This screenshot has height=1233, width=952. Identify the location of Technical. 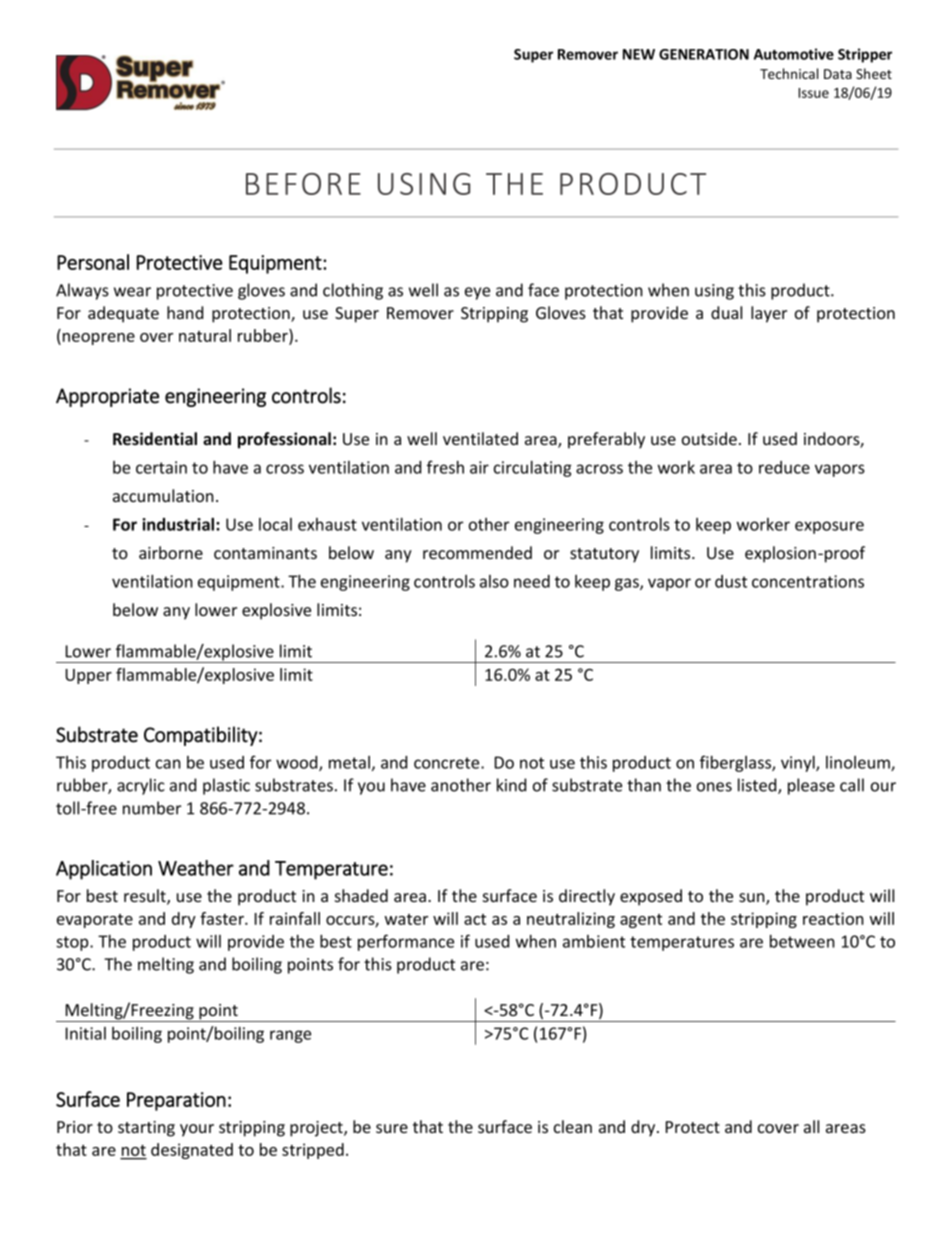
(789, 73).
